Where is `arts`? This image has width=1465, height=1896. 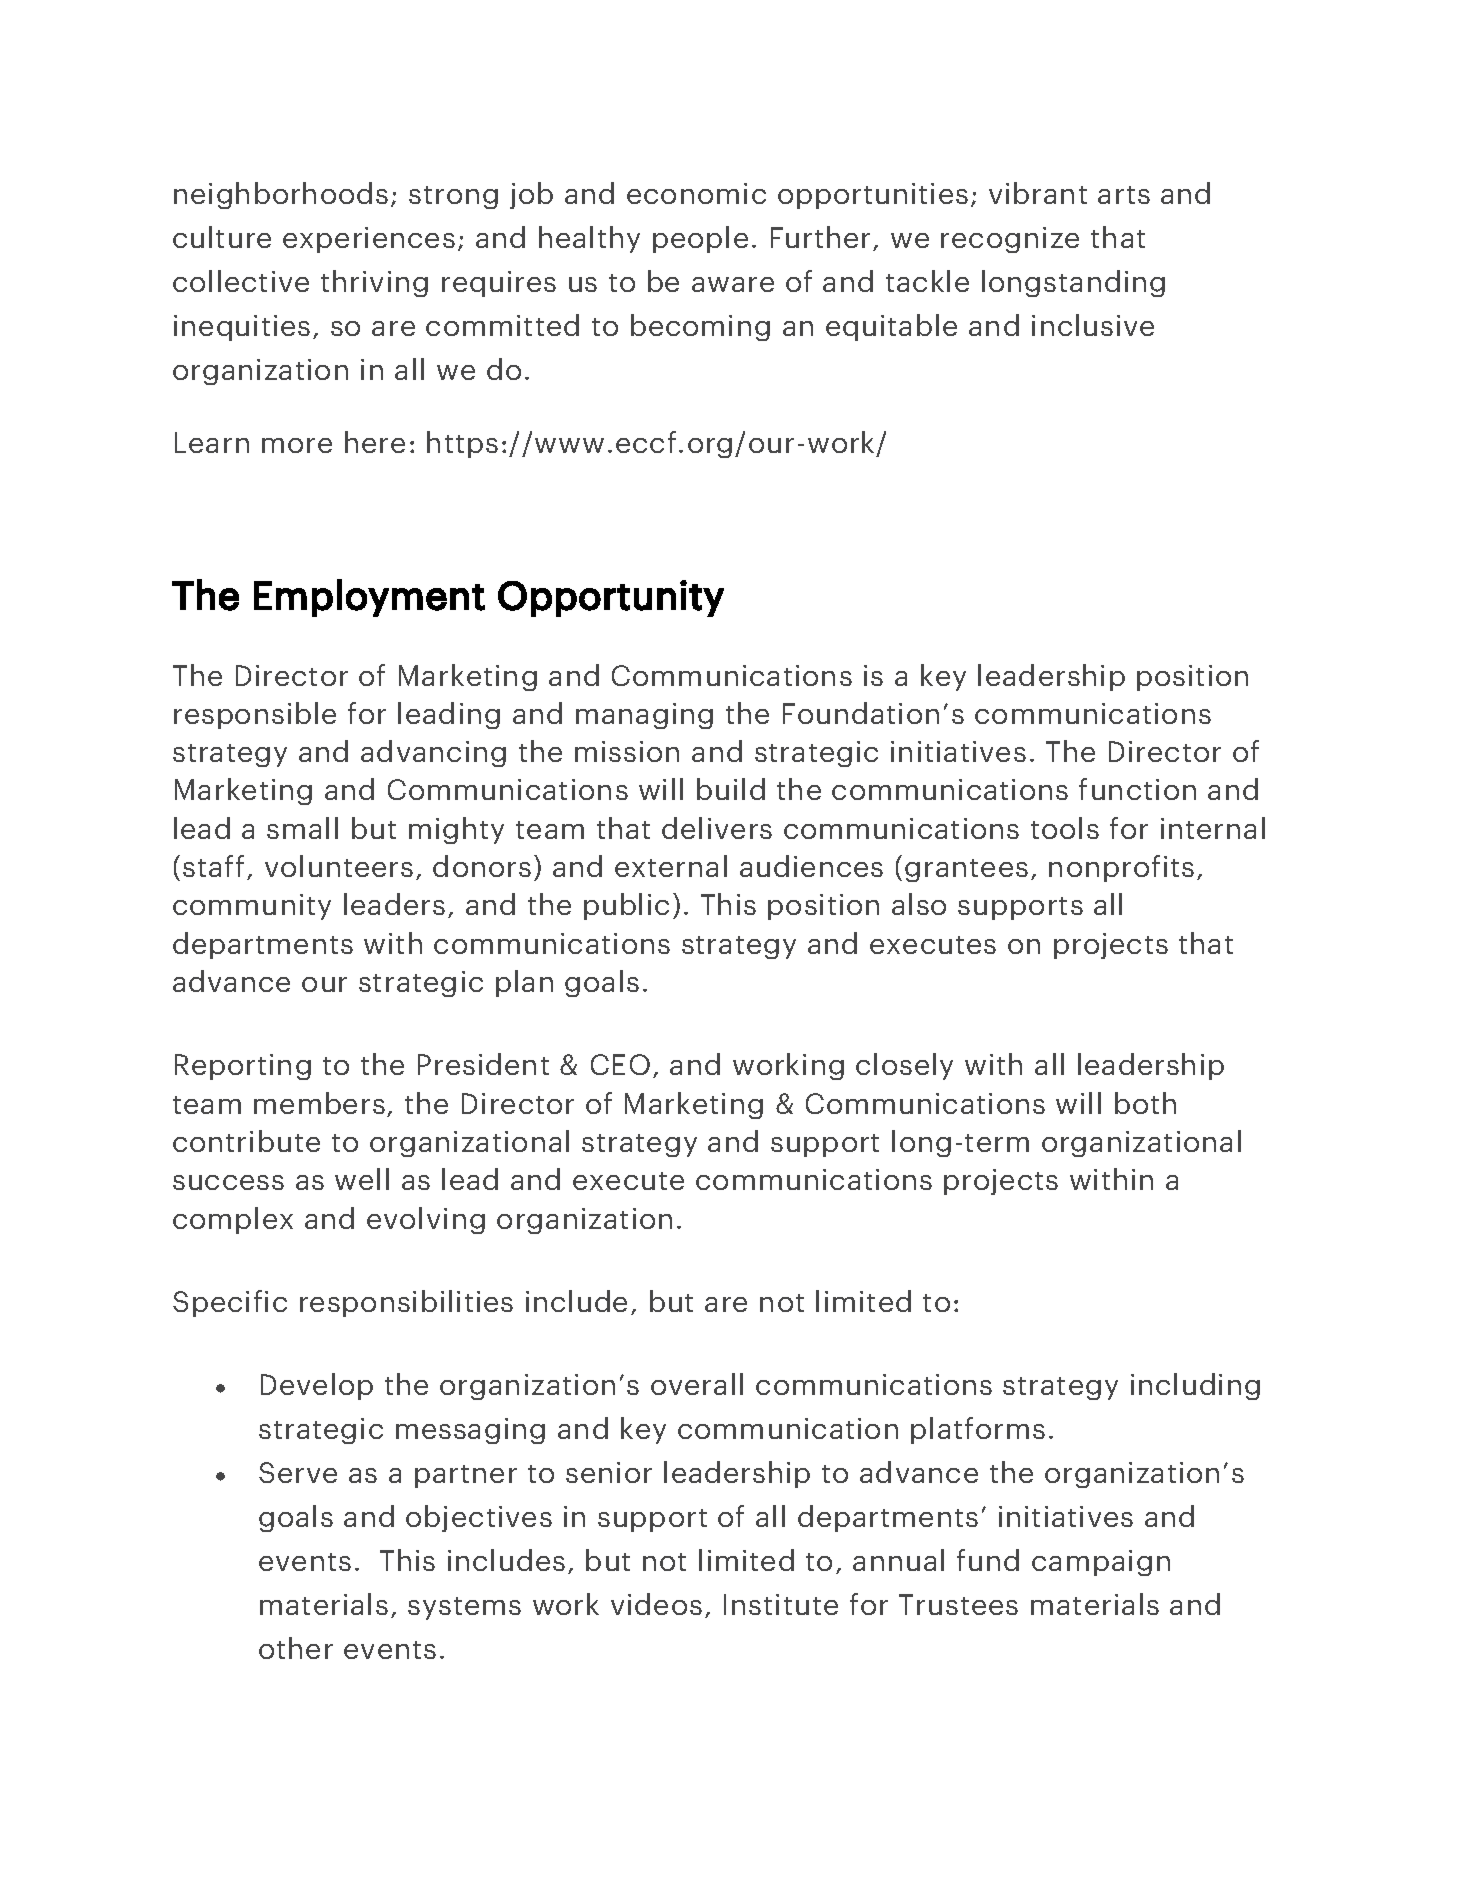 arts is located at coordinates (1124, 195).
